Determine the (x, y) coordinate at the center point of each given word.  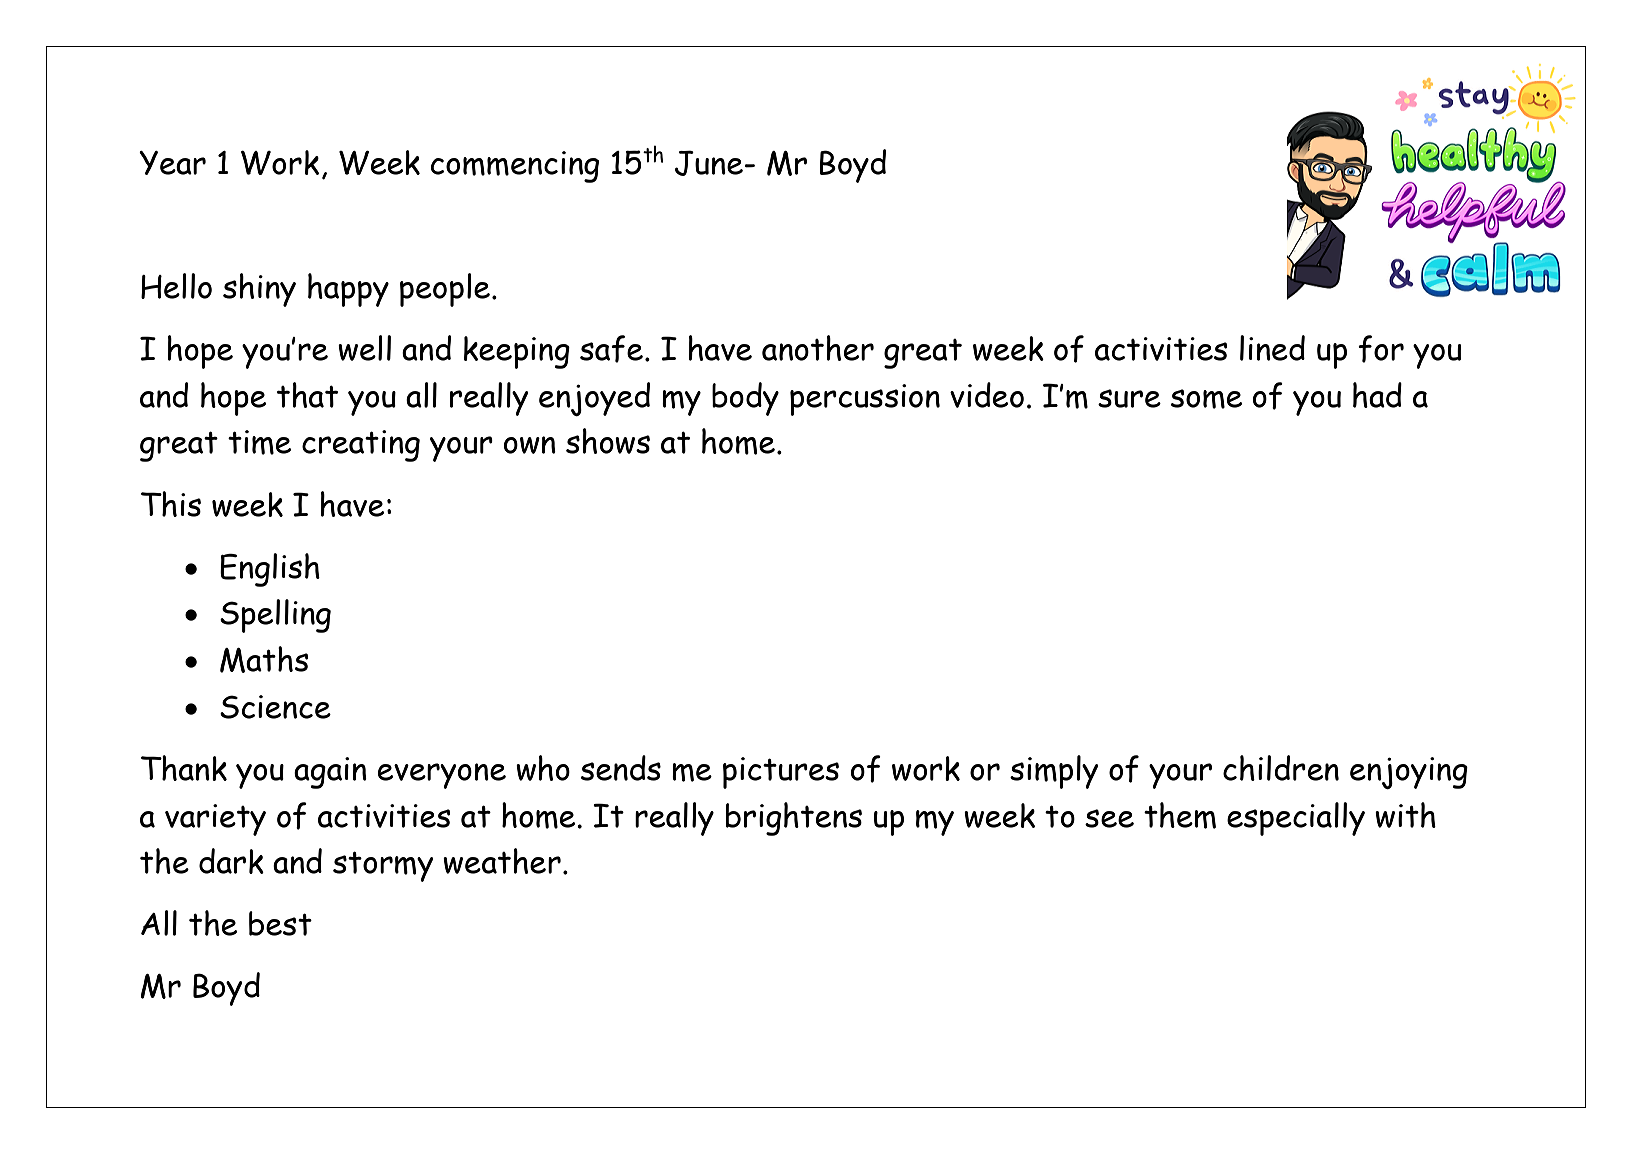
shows (608, 441)
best (280, 923)
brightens (794, 819)
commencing (515, 167)
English (270, 570)
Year (172, 163)
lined (1272, 348)
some (1206, 399)
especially (1296, 819)
